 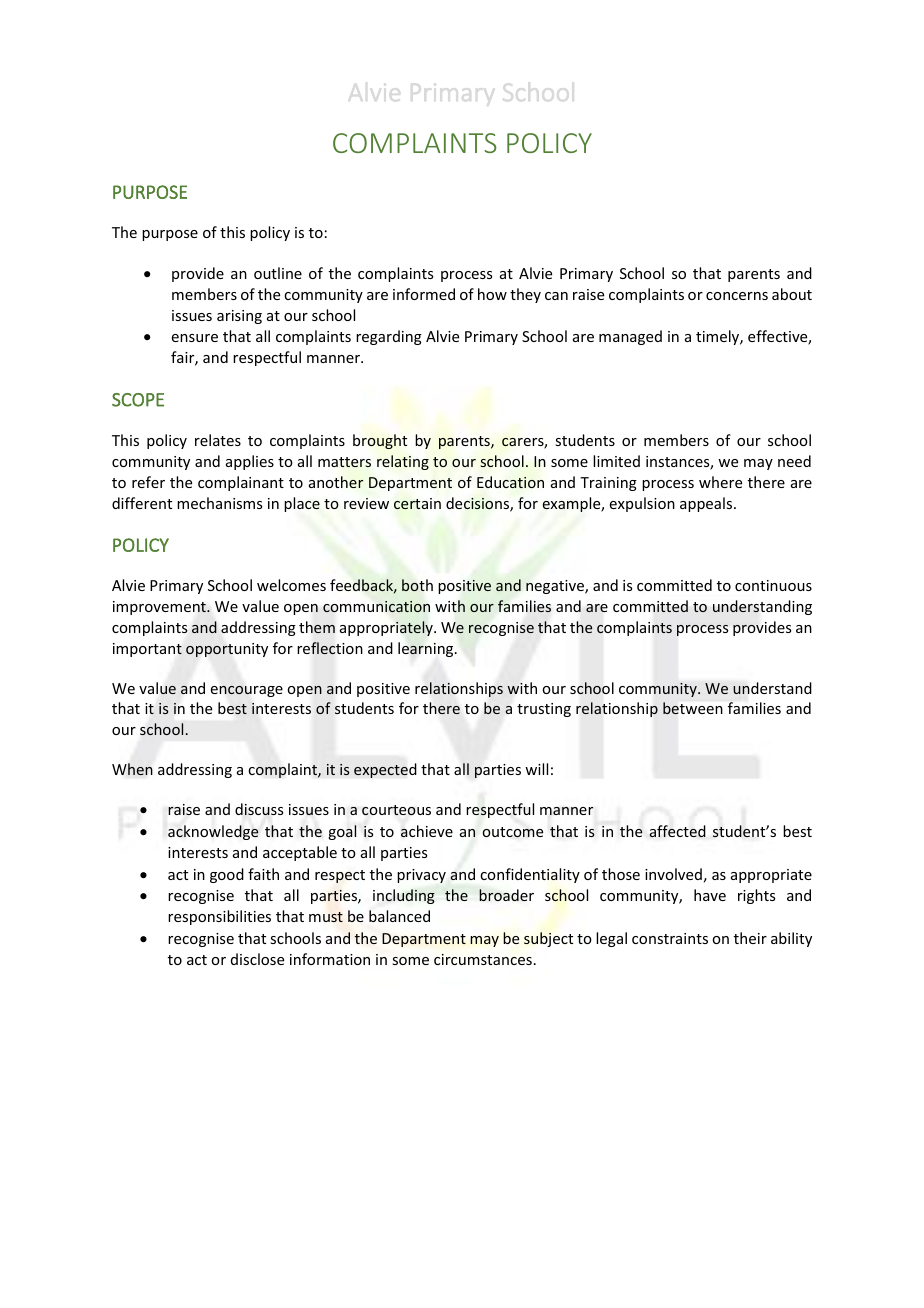 I want to click on continuous, so click(x=773, y=585).
